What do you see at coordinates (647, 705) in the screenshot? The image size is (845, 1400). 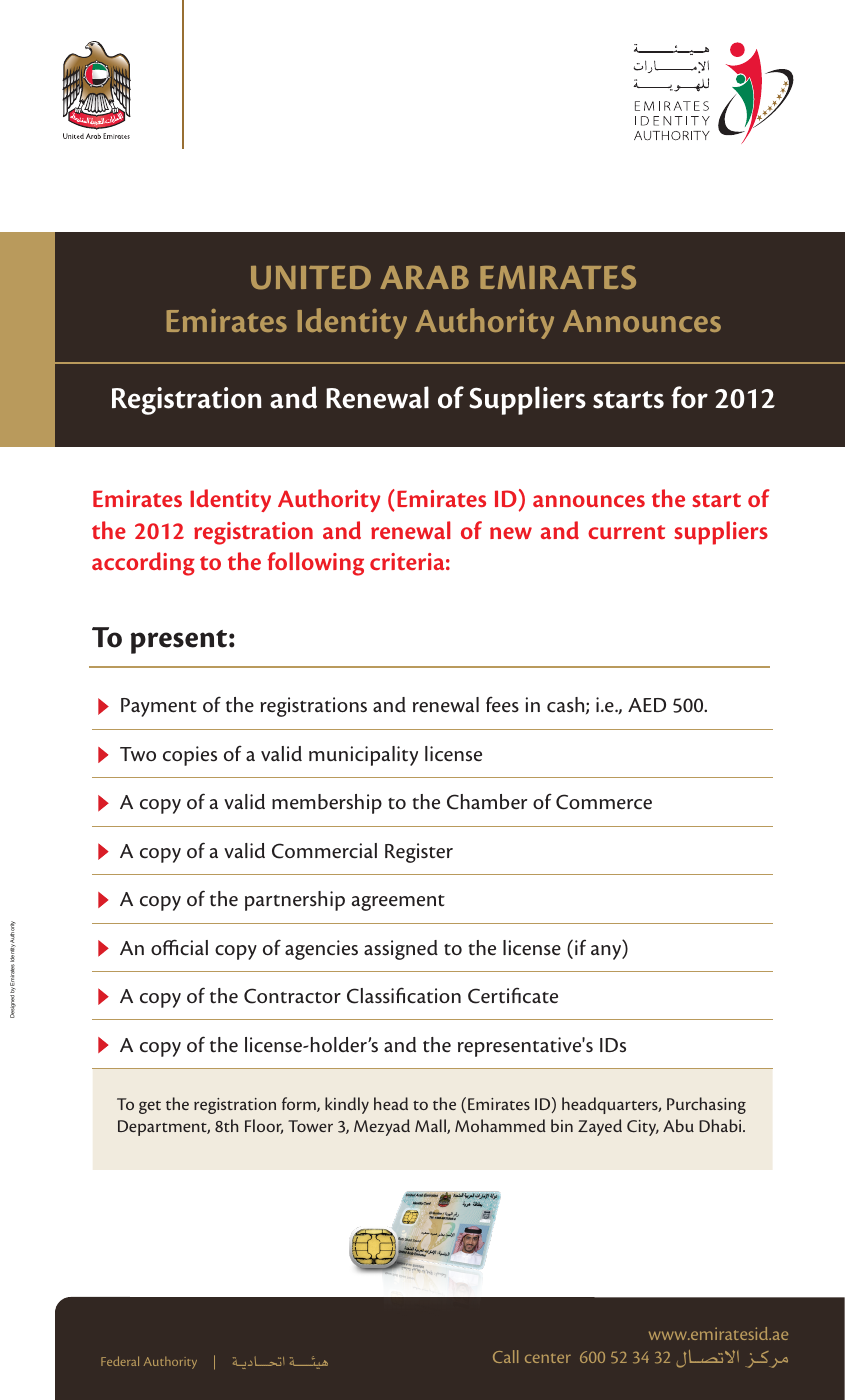 I see `AED` at bounding box center [647, 705].
